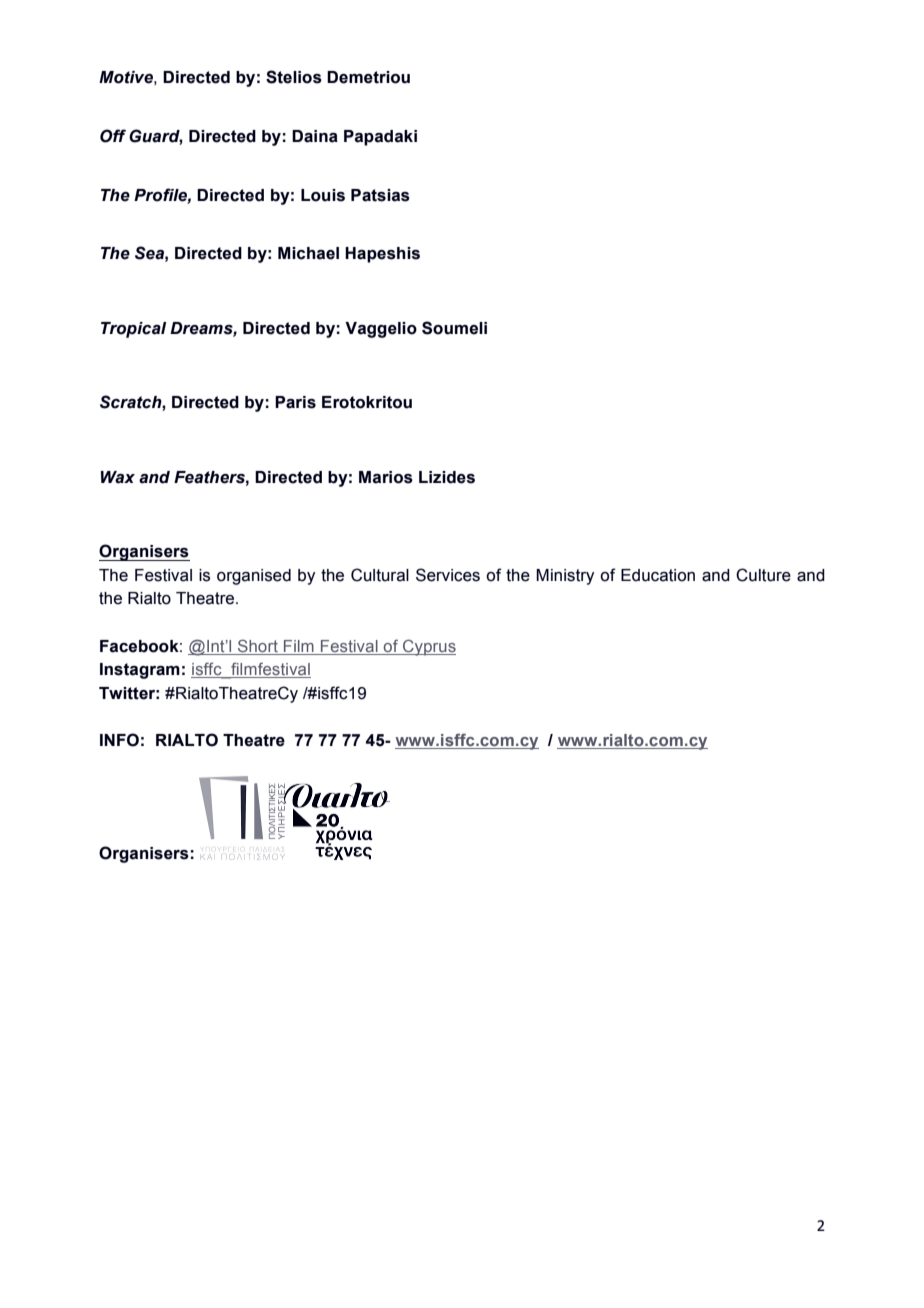 The height and width of the screenshot is (1308, 924). What do you see at coordinates (294, 77) in the screenshot?
I see `Stelios` at bounding box center [294, 77].
